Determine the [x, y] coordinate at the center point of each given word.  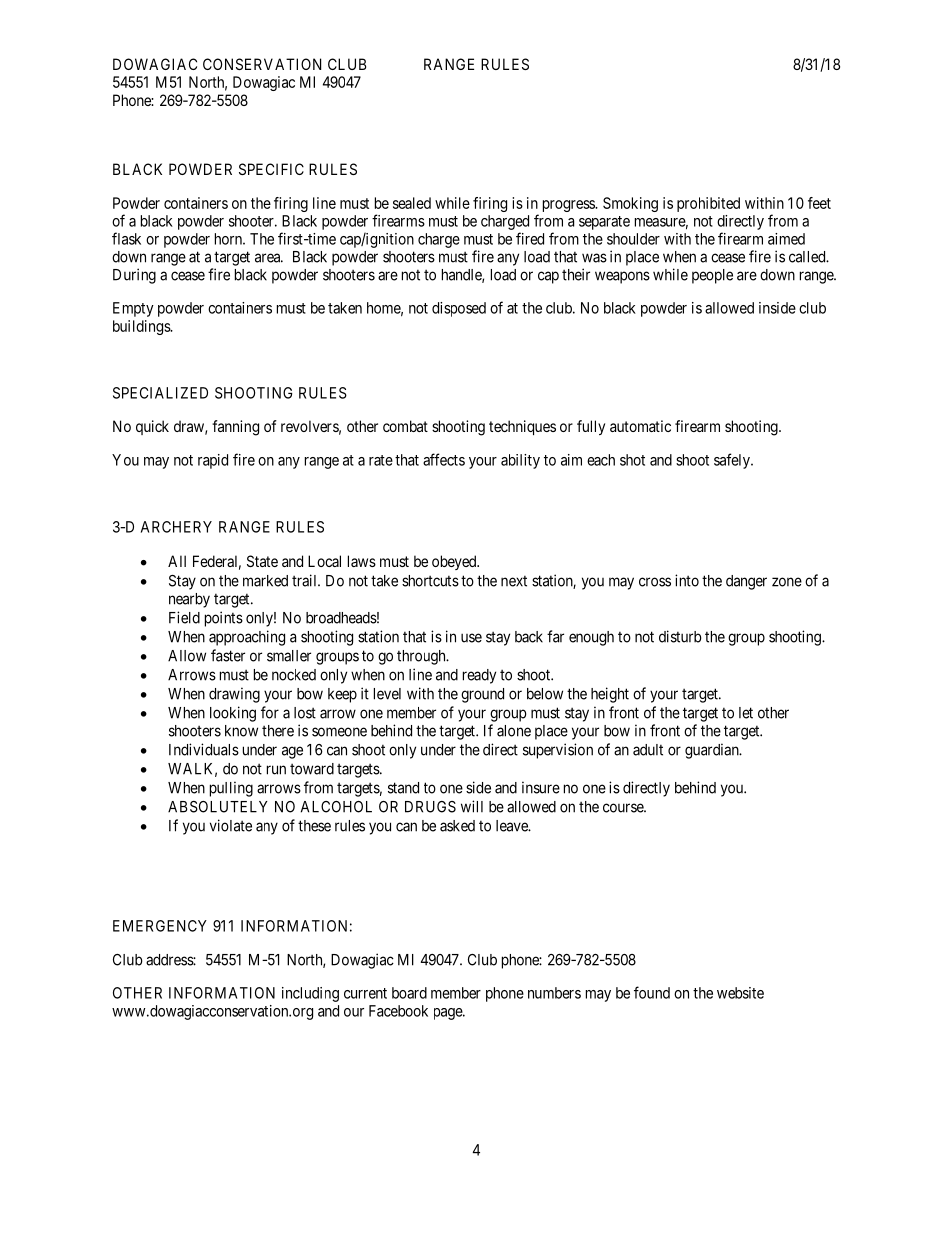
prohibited [708, 204]
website [740, 993]
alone [514, 731]
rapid [213, 461]
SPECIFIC [271, 169]
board [409, 993]
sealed [412, 203]
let [746, 713]
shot [632, 460]
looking [233, 714]
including [310, 994]
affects [444, 459]
